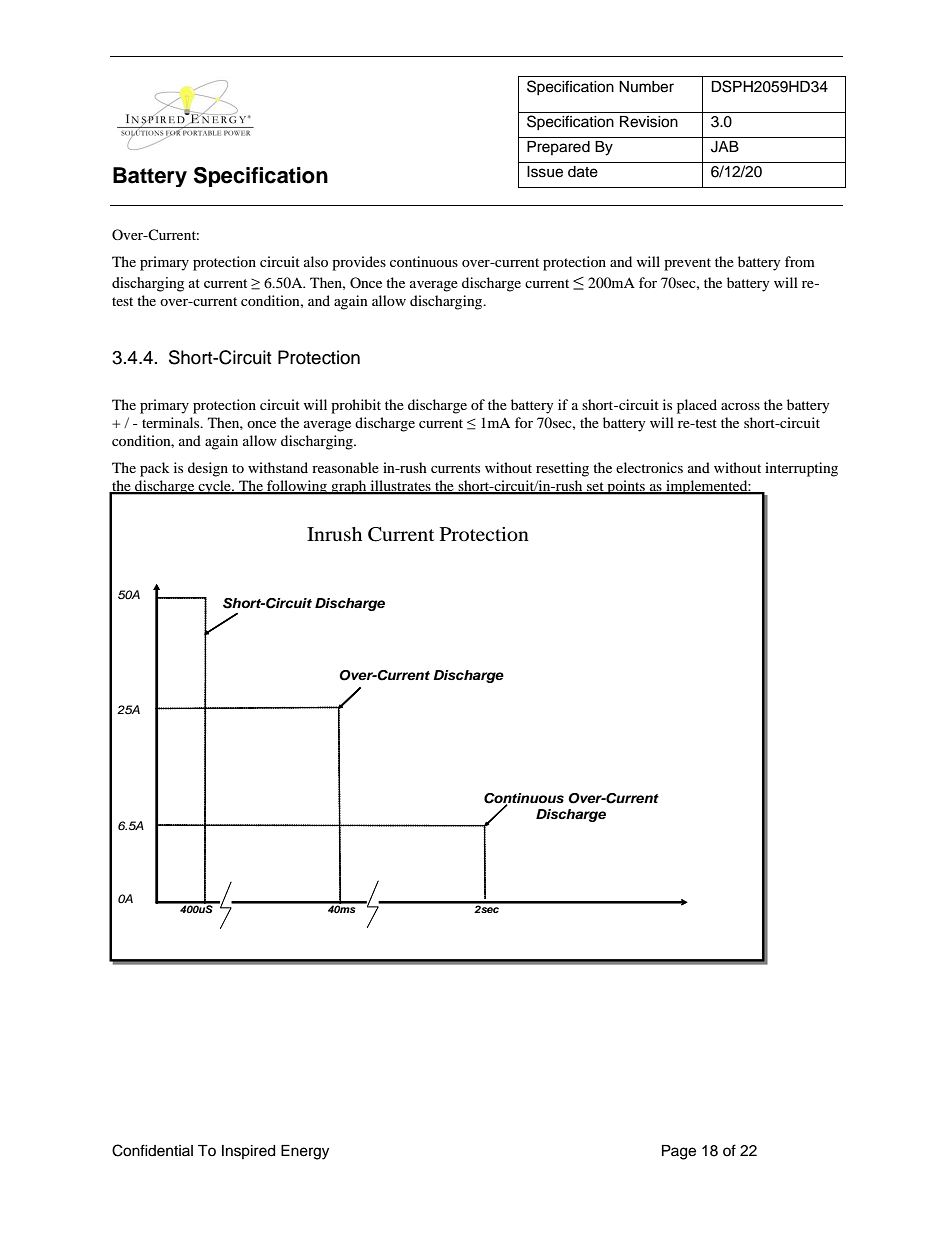  I want to click on also, so click(316, 261).
